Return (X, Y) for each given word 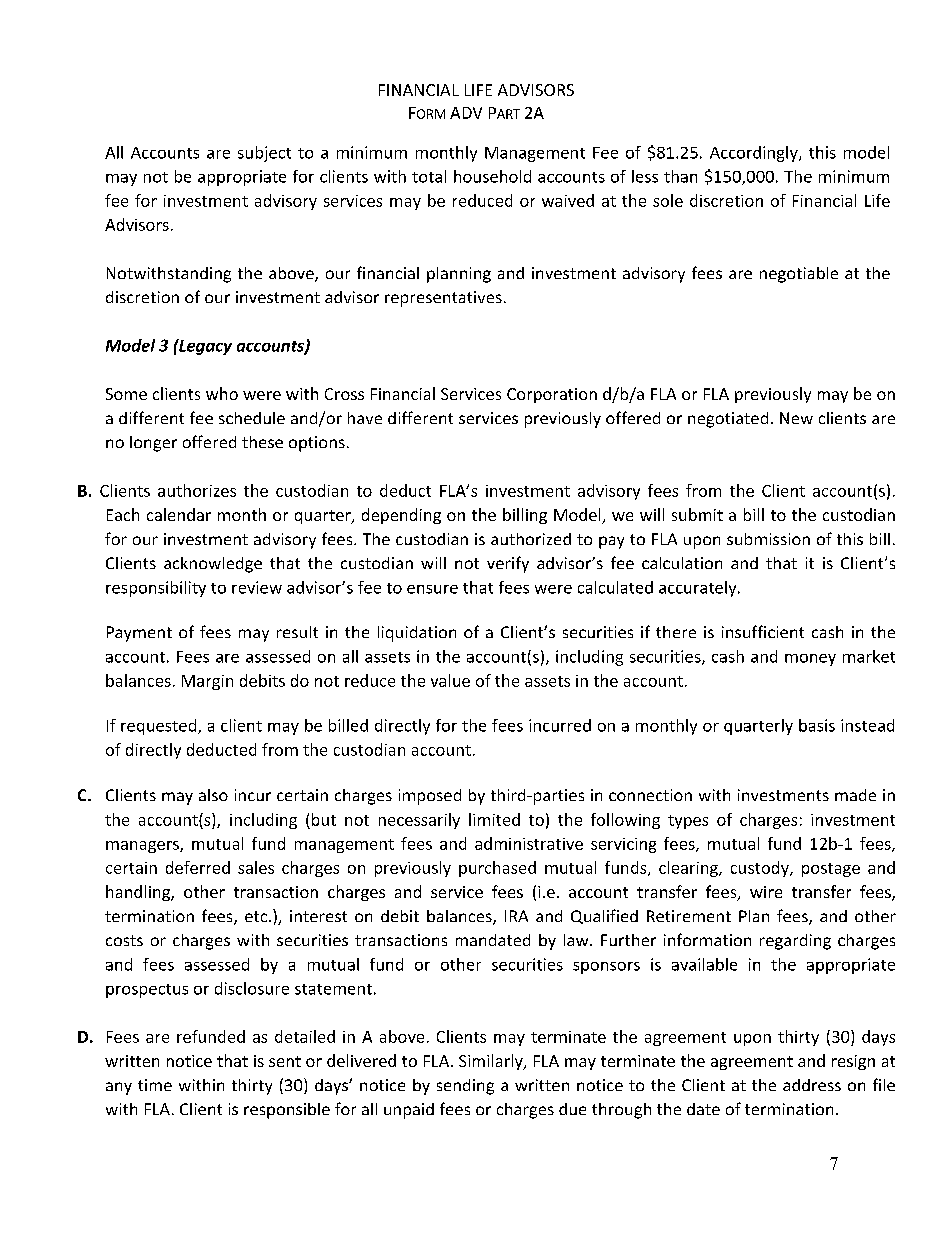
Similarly (492, 1062)
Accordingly (755, 154)
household (492, 176)
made (855, 795)
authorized (531, 539)
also (213, 795)
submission (768, 539)
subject (264, 154)
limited (494, 819)
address (812, 1085)
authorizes (197, 490)
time (155, 1085)
